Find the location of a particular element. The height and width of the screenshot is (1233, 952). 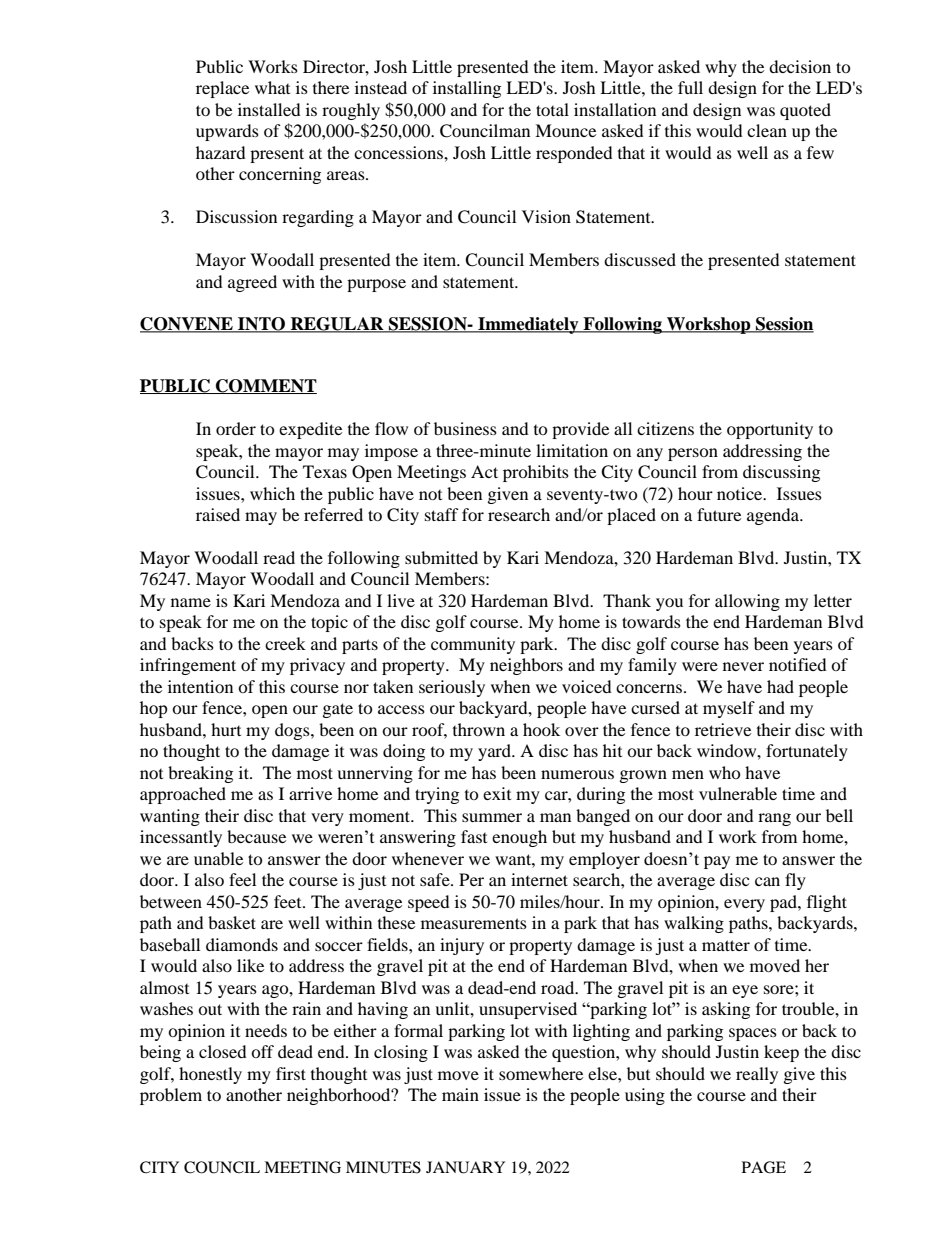

JANUARY is located at coordinates (465, 1167).
